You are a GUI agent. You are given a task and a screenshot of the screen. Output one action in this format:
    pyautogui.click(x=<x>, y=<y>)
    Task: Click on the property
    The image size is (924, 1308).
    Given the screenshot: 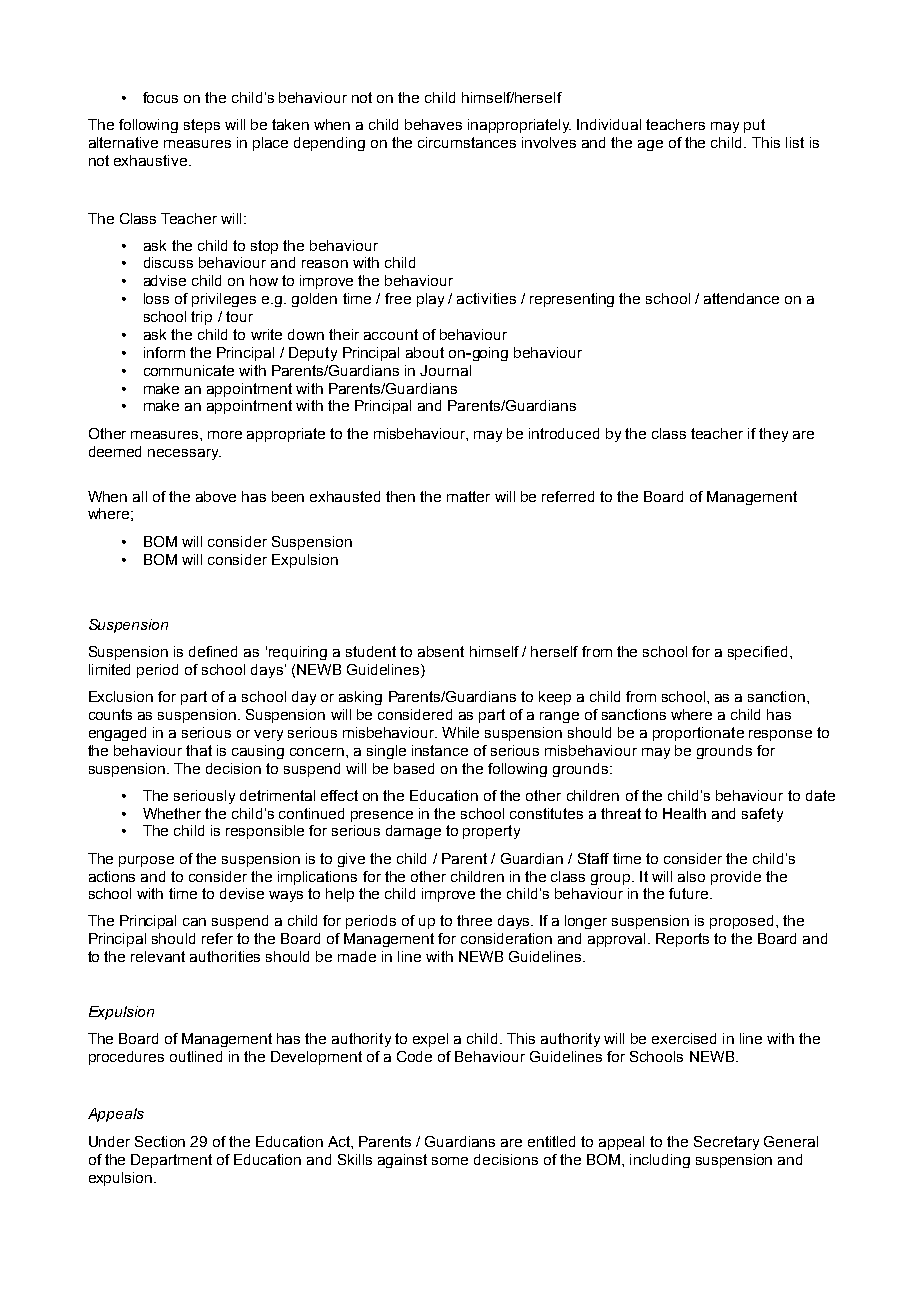 What is the action you would take?
    pyautogui.click(x=491, y=832)
